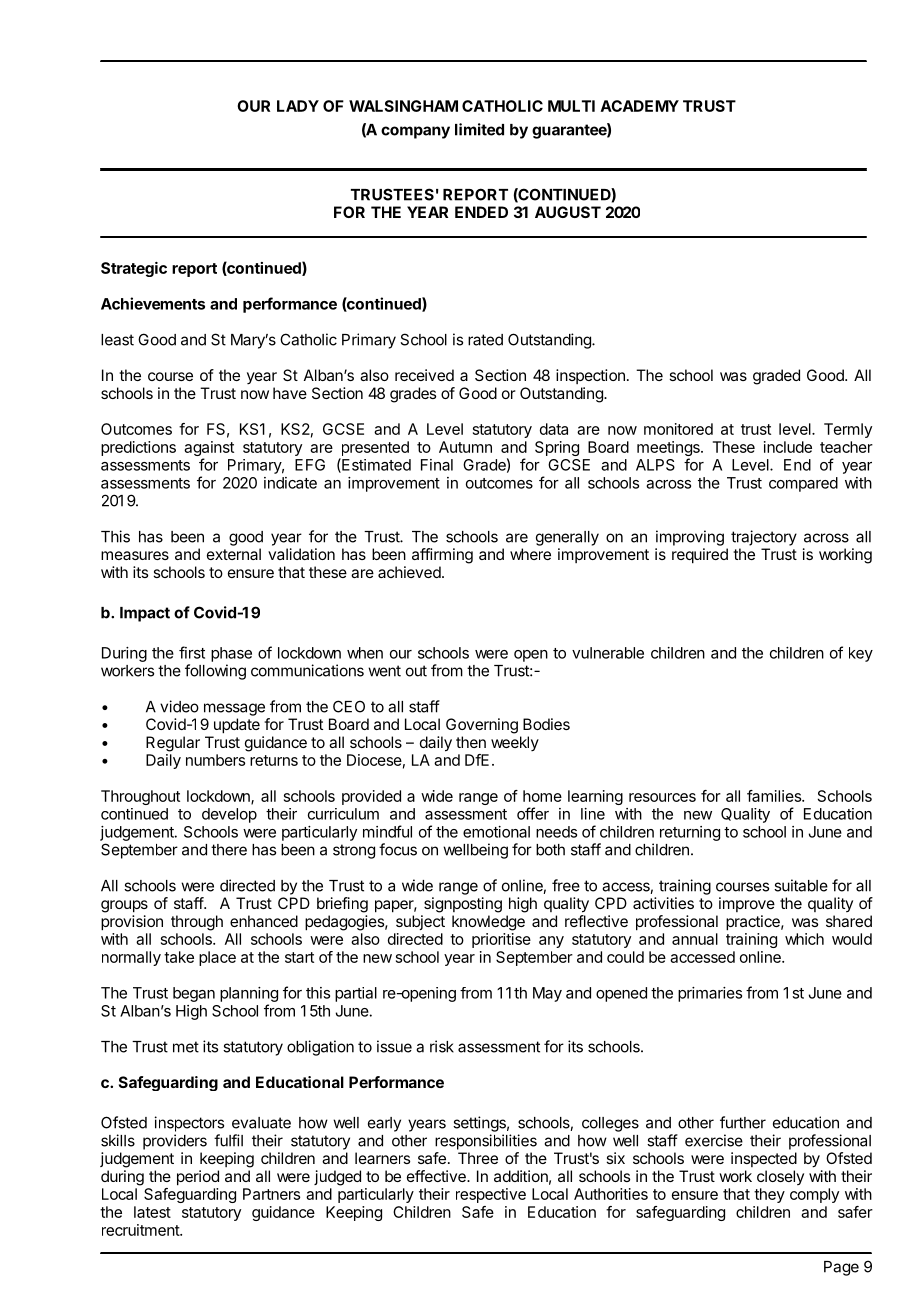 The image size is (924, 1308). Describe the element at coordinates (640, 106) in the image. I see `ACADEMY` at that location.
